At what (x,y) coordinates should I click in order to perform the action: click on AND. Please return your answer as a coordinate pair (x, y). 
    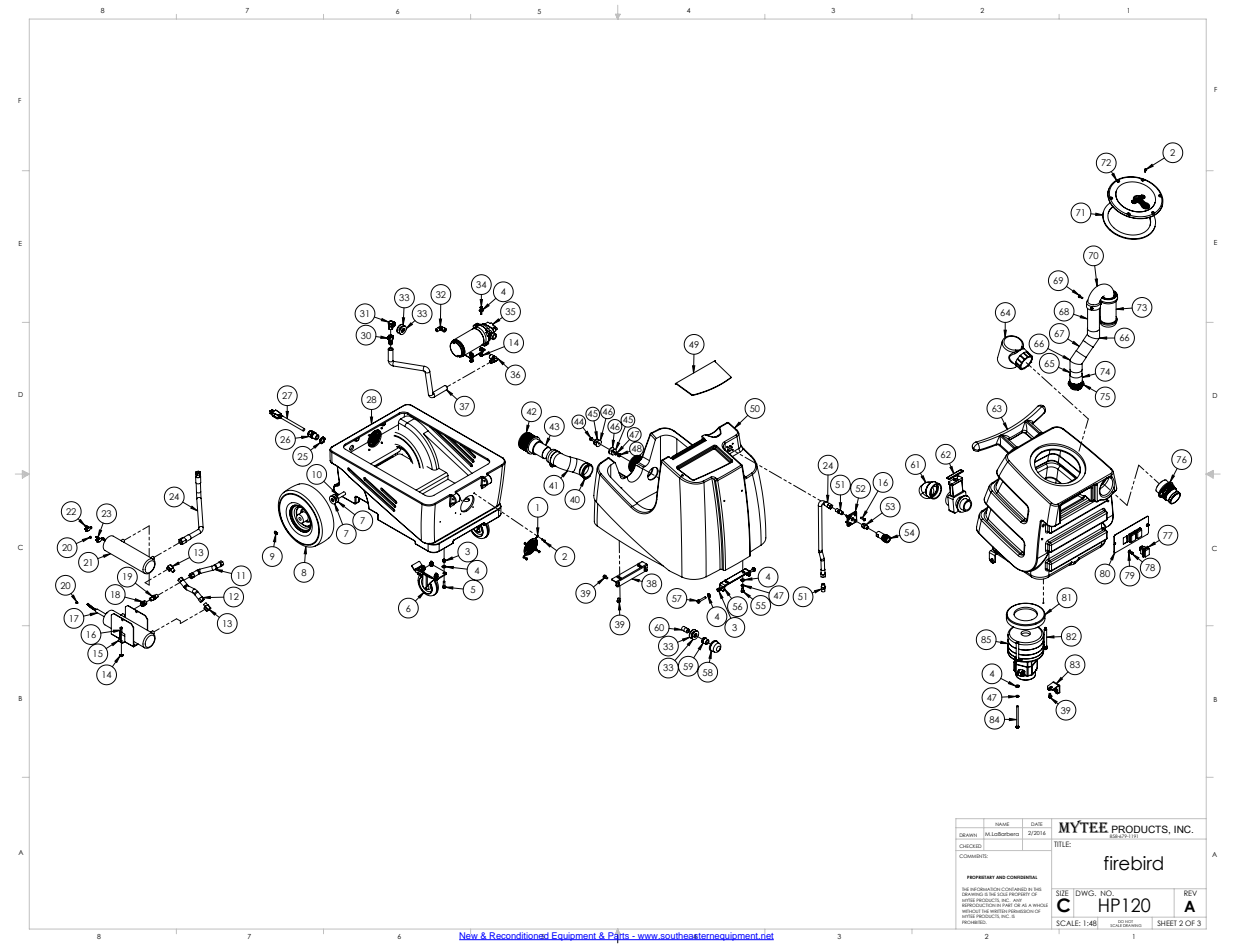
    Looking at the image, I should click on (1001, 877).
